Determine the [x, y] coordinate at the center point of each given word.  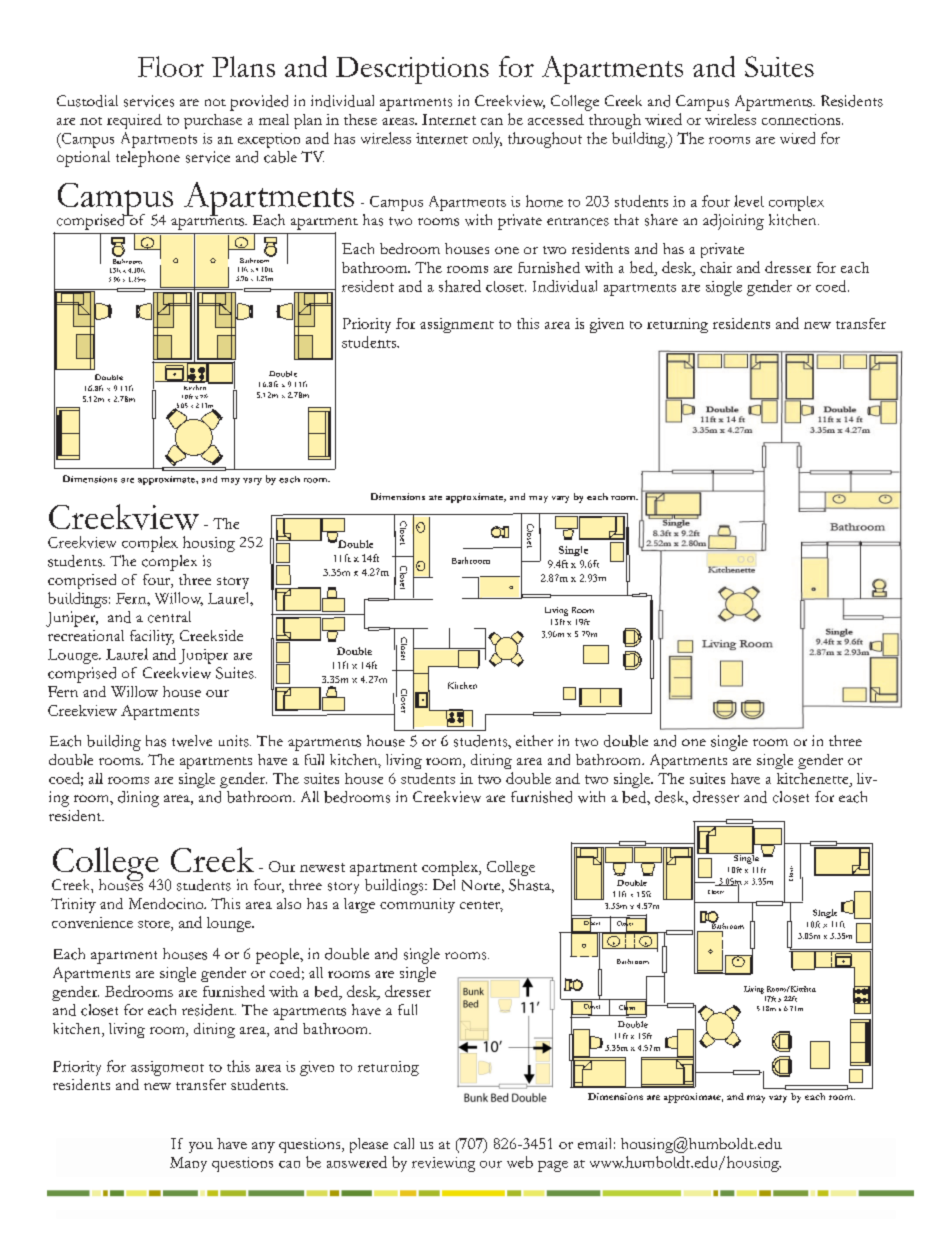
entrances [578, 222]
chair [716, 267]
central [169, 617]
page [553, 1166]
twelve [192, 741]
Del [444, 884]
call [404, 1143]
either [534, 740]
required [134, 121]
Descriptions [412, 70]
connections [802, 119]
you [201, 1147]
